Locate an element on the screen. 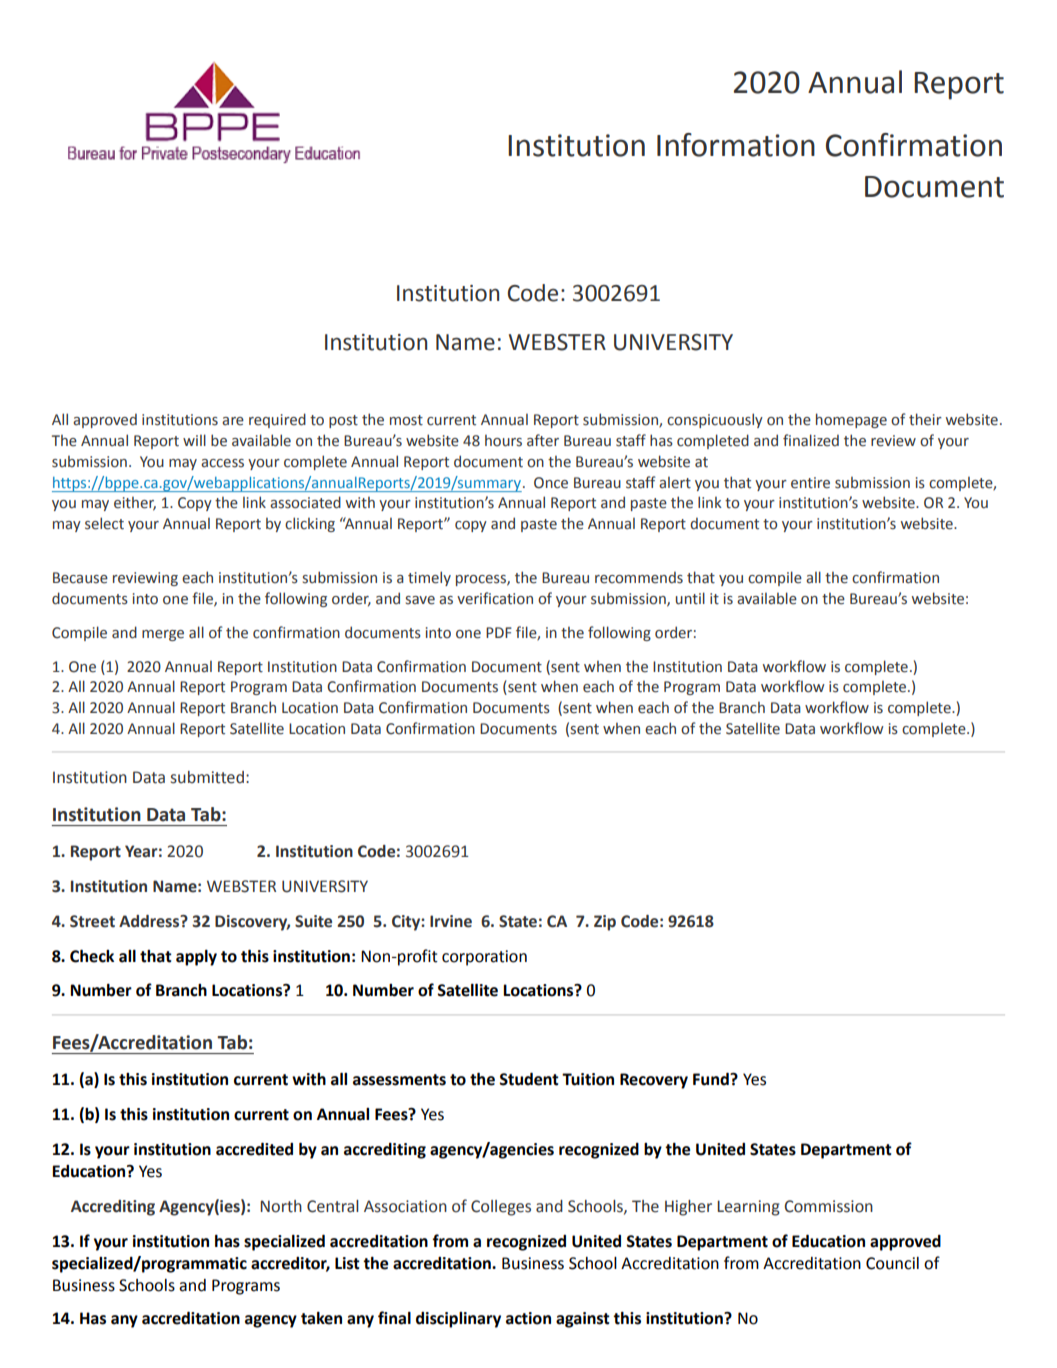 This screenshot has width=1057, height=1368. Address is located at coordinates (150, 921).
